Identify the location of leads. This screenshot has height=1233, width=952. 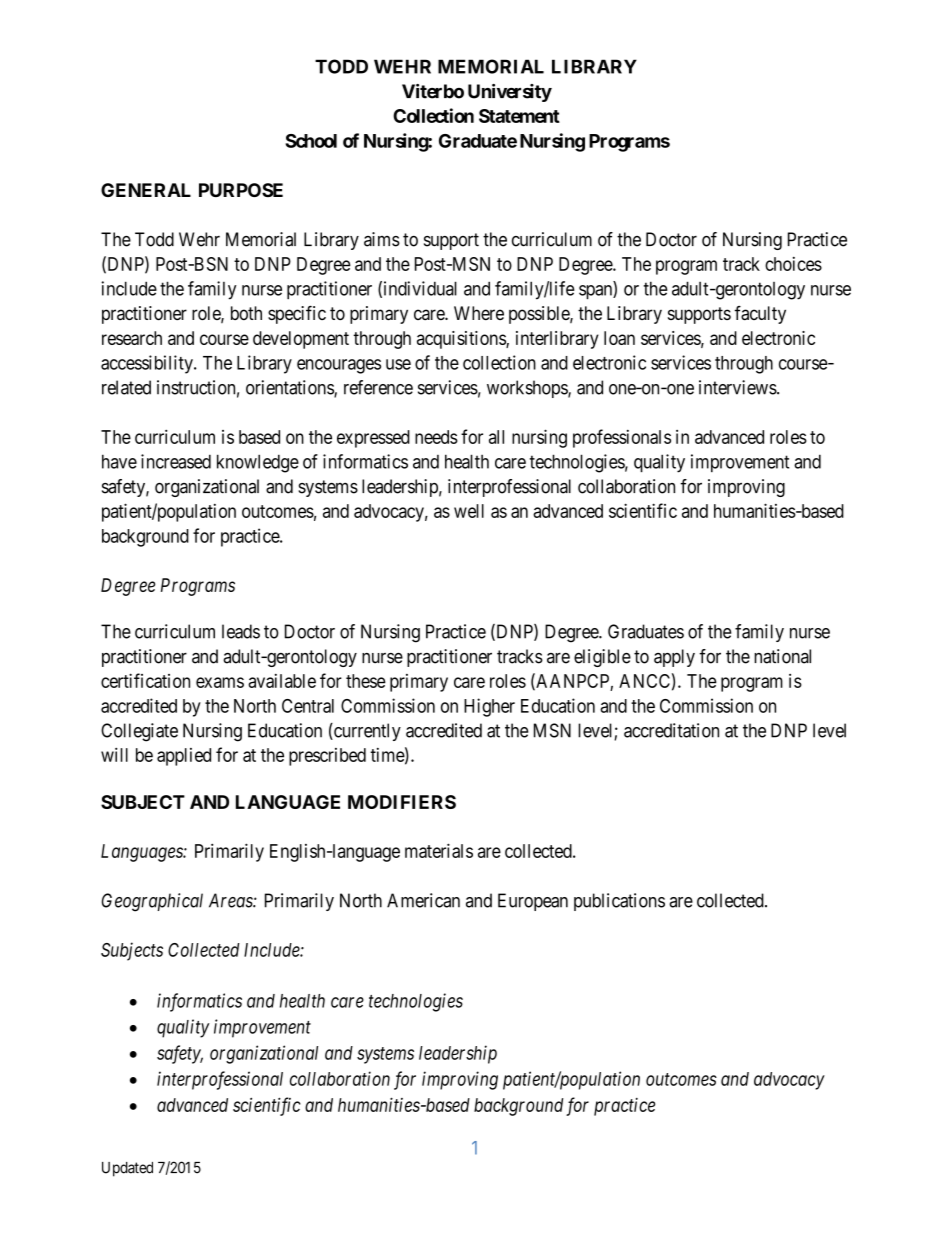
(241, 631).
